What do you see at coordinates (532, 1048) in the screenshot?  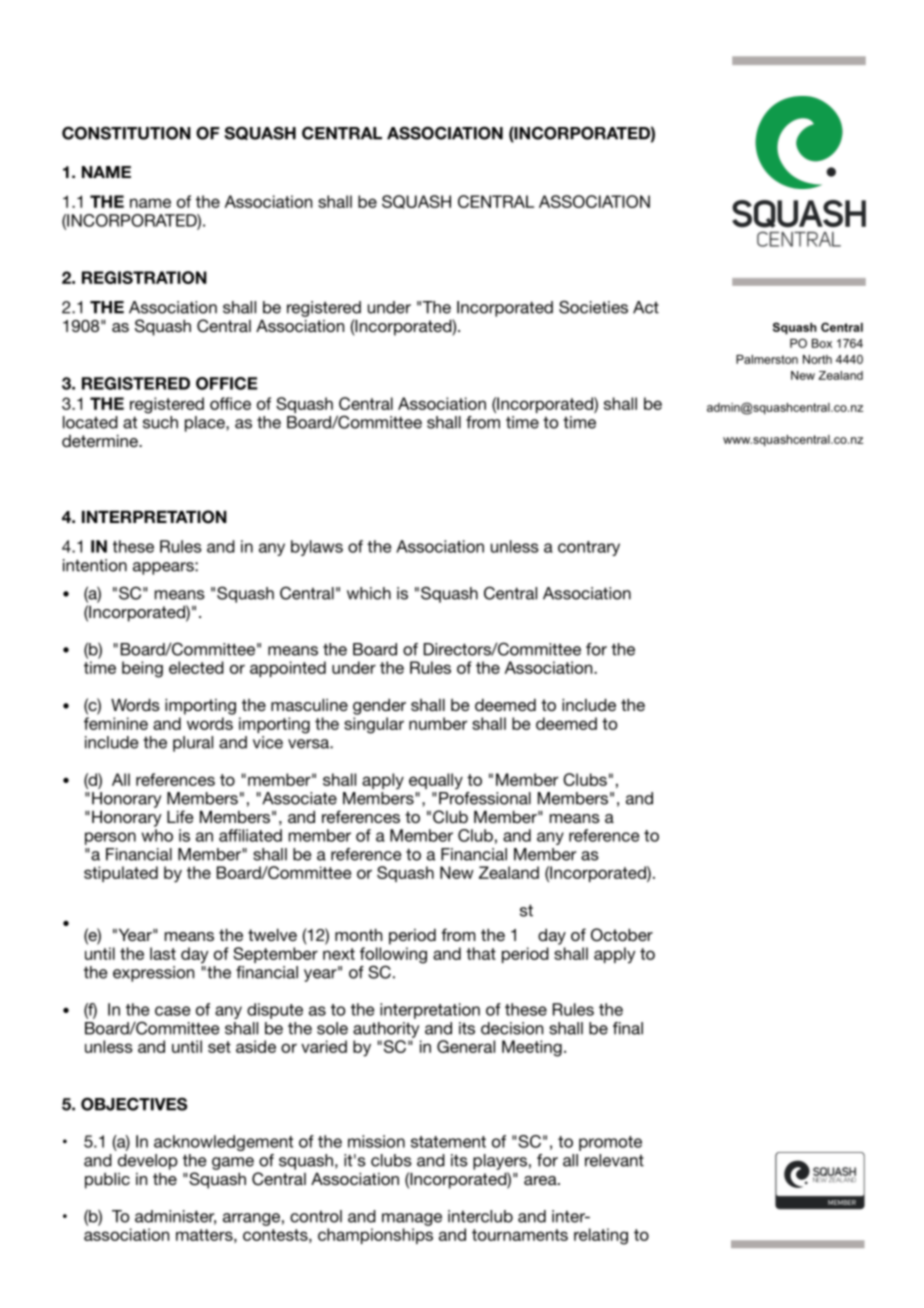 I see `Meeting` at bounding box center [532, 1048].
